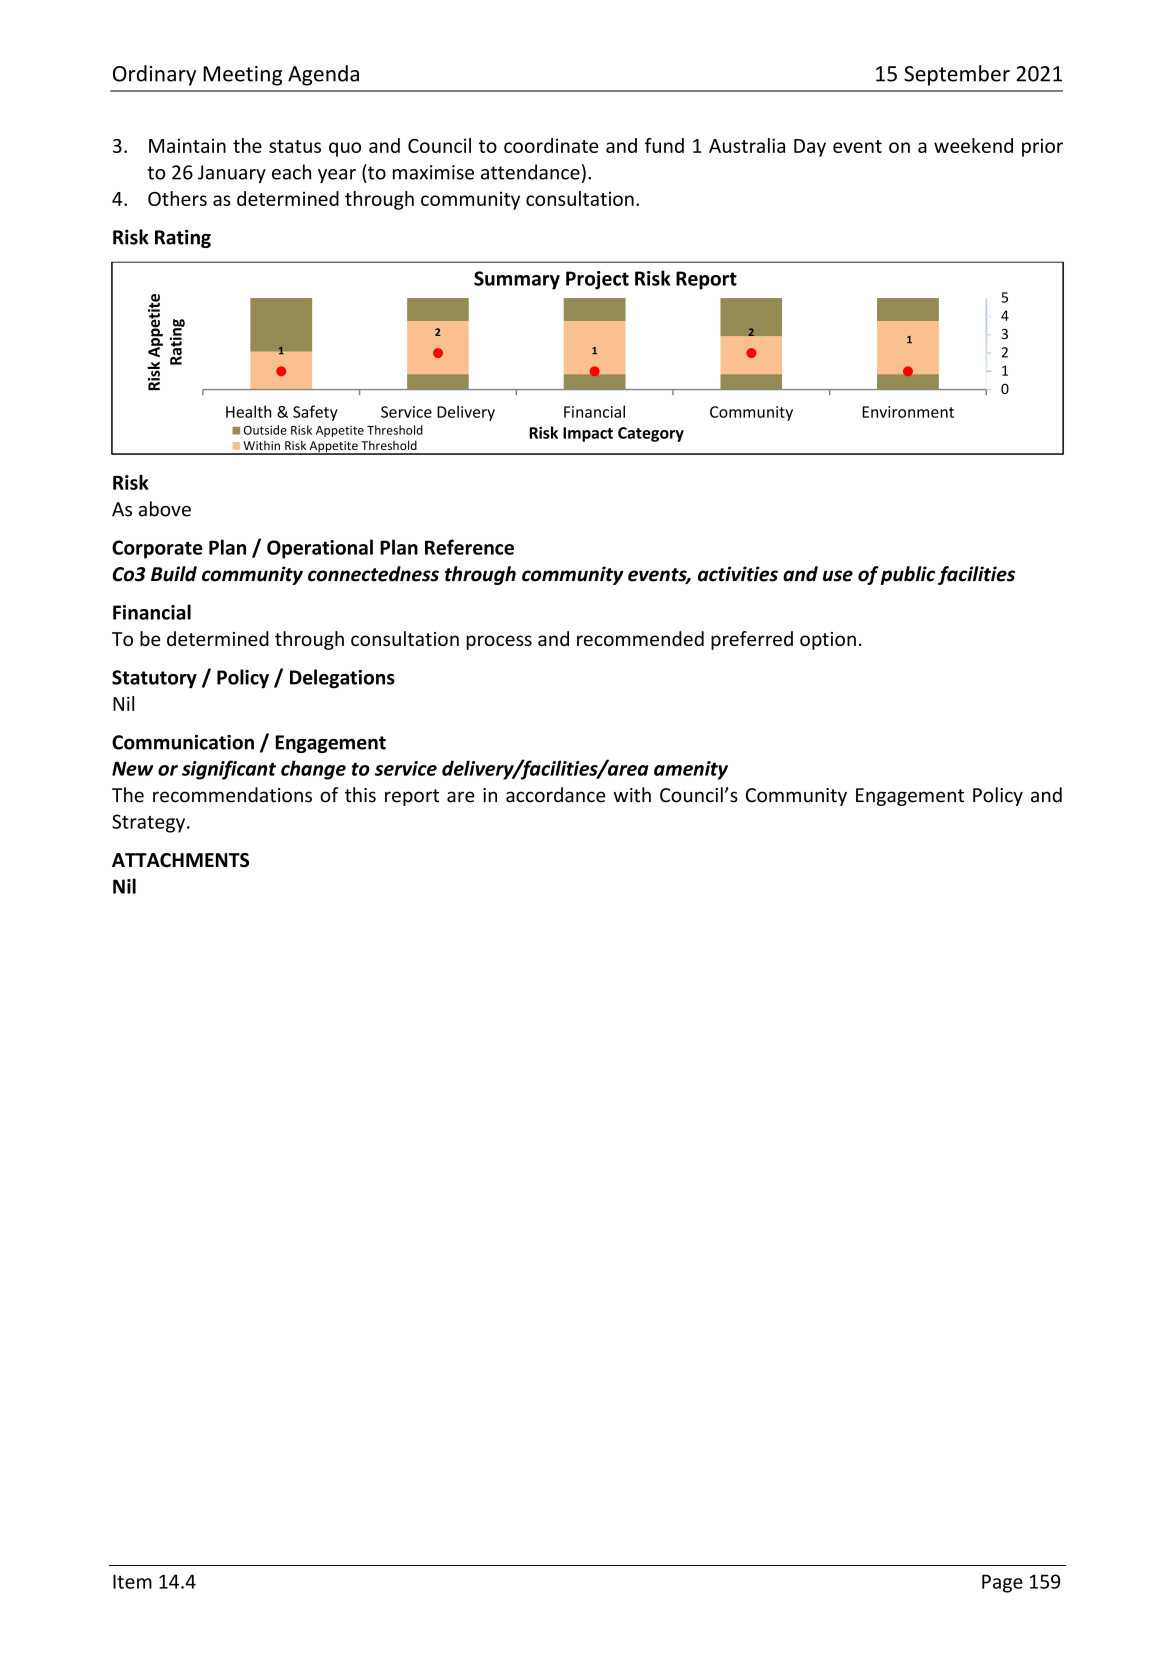 The height and width of the image is (1662, 1175). Describe the element at coordinates (180, 860) in the image. I see `ATTACHMENTS` at that location.
